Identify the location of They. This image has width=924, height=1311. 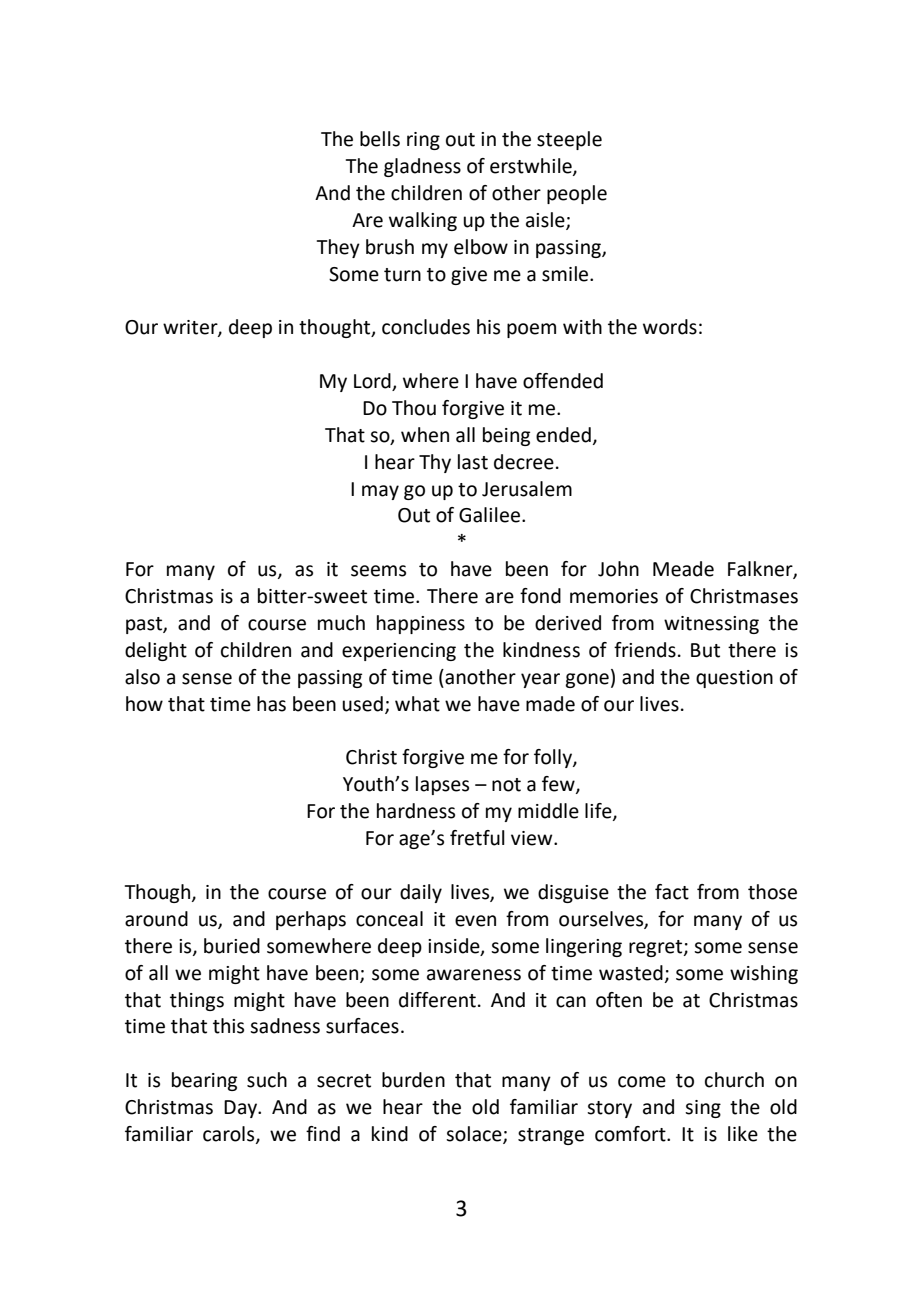
(338, 248).
